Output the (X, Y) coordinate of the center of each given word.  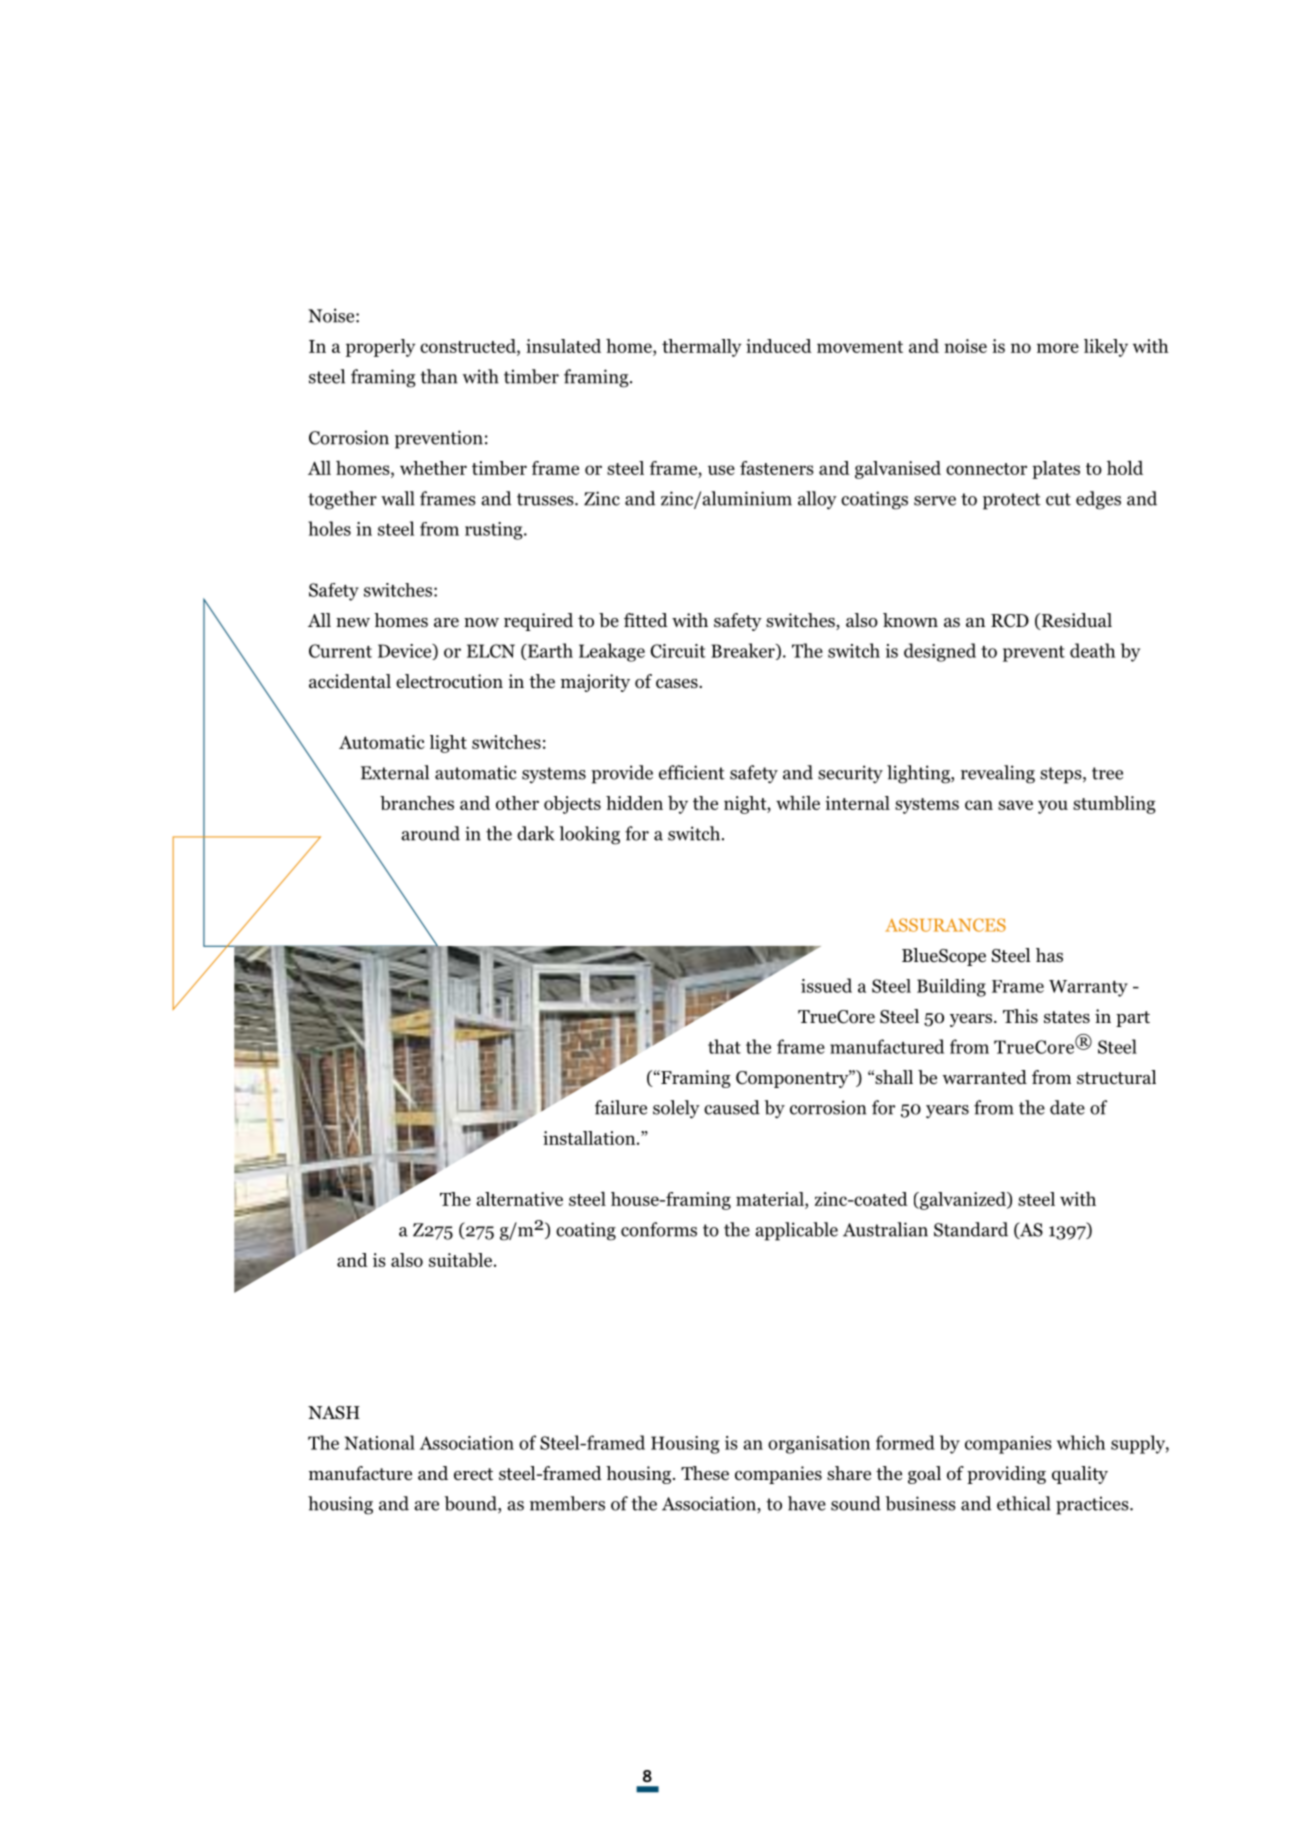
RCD (1010, 621)
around (430, 833)
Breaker (744, 651)
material (771, 1199)
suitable (462, 1260)
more (1058, 348)
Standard (971, 1229)
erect (473, 1474)
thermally (701, 348)
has (1049, 955)
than (438, 376)
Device (406, 652)
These (705, 1473)
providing (1006, 1475)
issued (826, 985)
